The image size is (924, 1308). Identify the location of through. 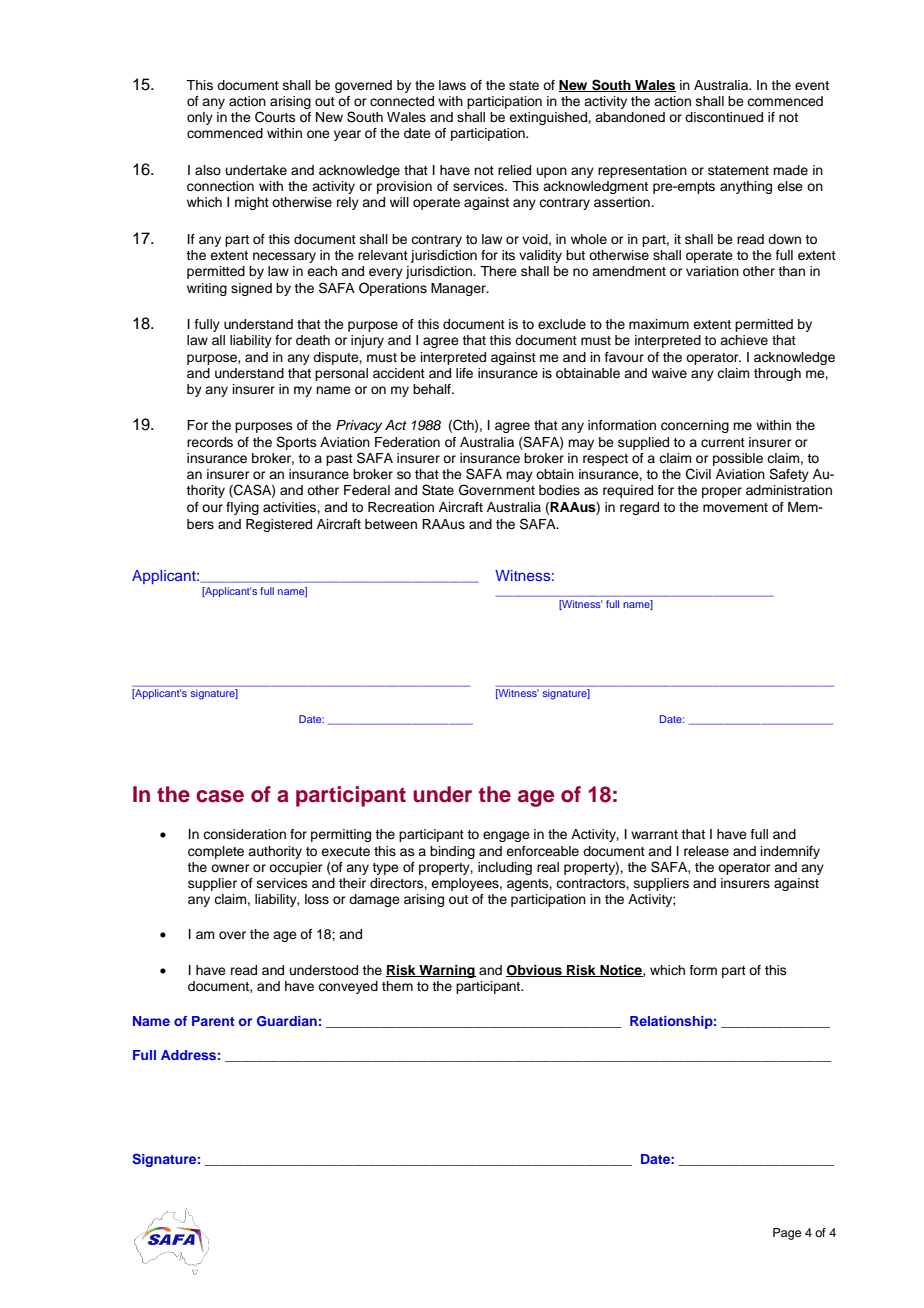
(777, 374).
